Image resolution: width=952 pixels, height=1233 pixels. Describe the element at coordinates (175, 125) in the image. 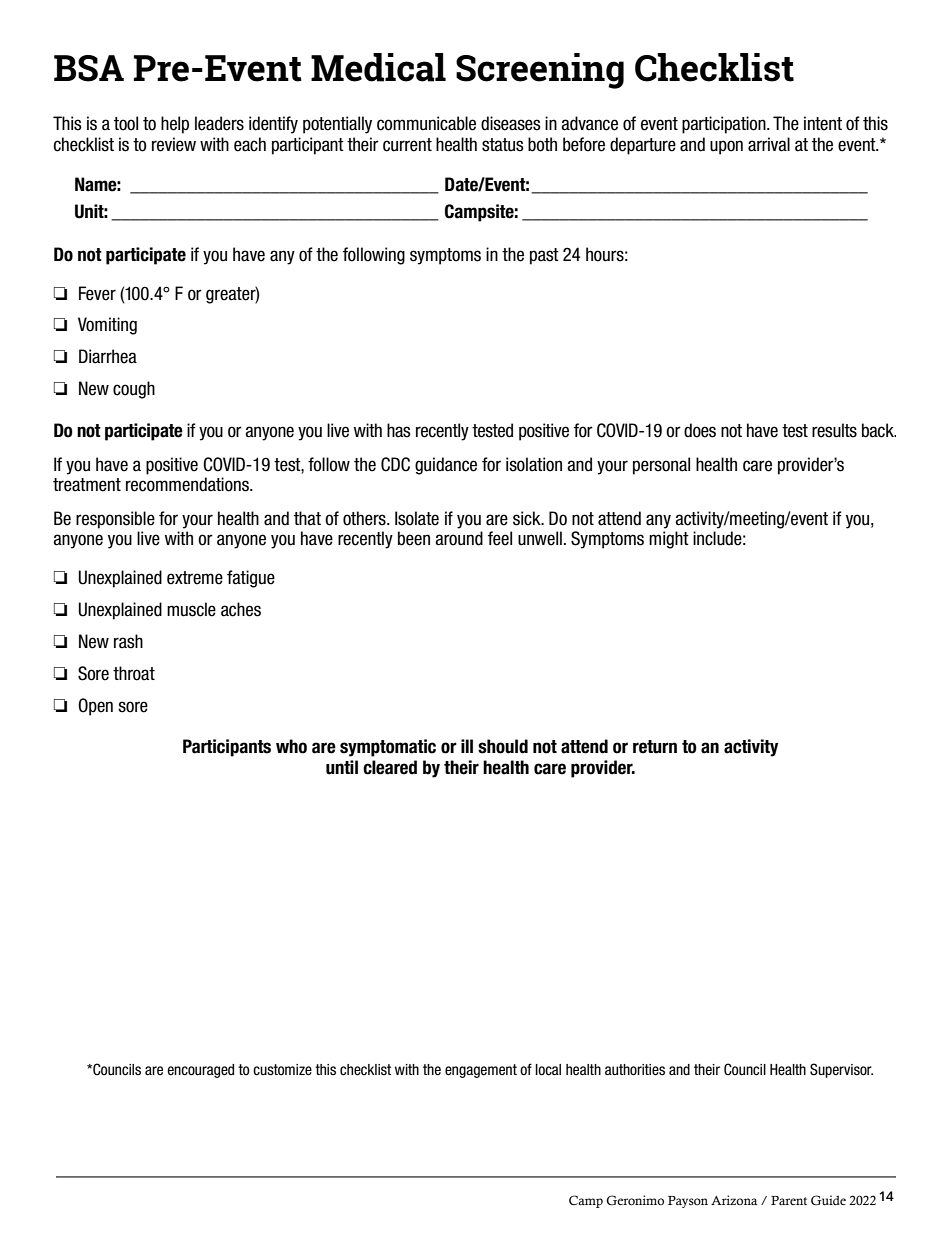

I see `help` at that location.
